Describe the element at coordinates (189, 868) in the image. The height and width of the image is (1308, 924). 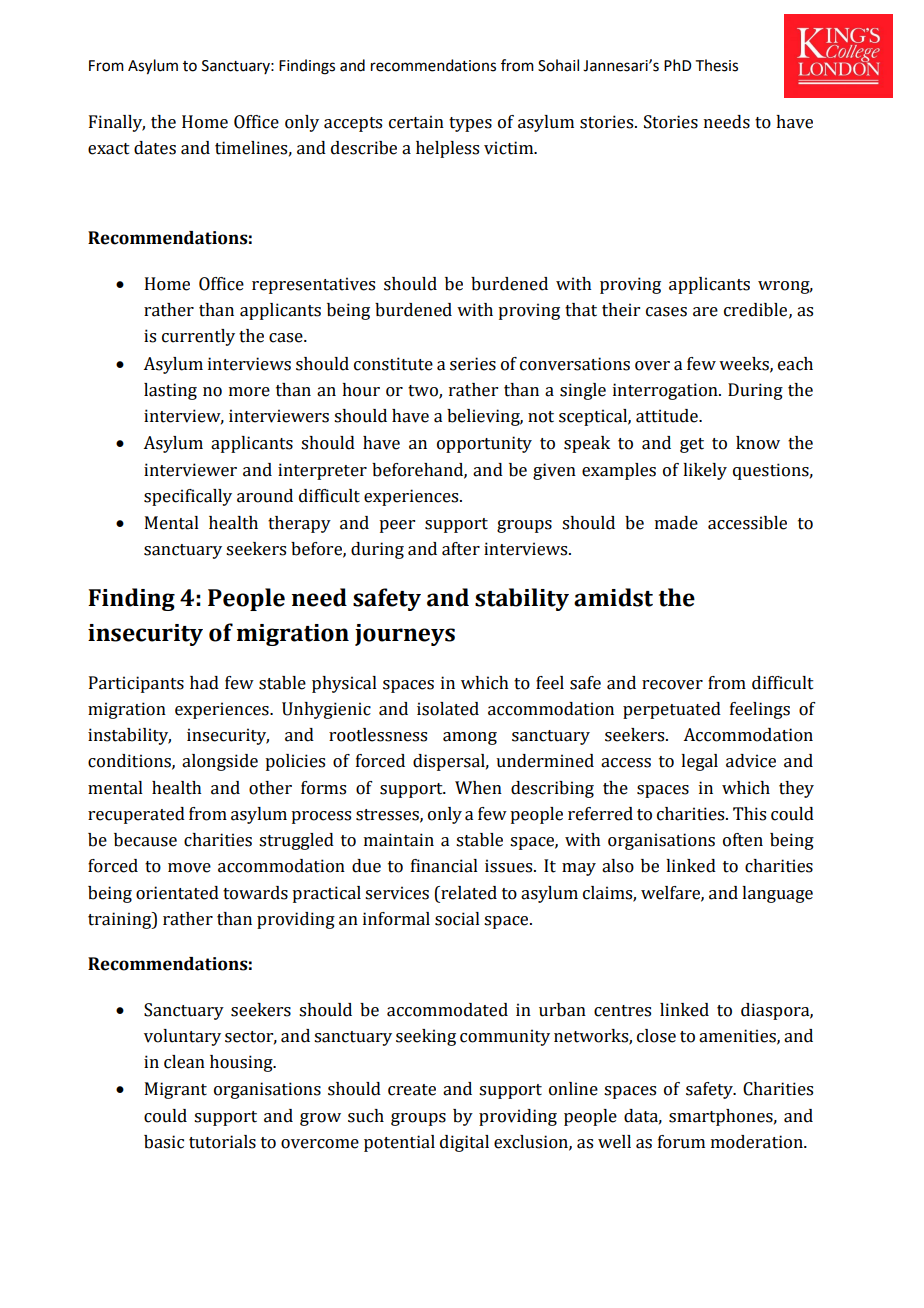
I see `move` at that location.
